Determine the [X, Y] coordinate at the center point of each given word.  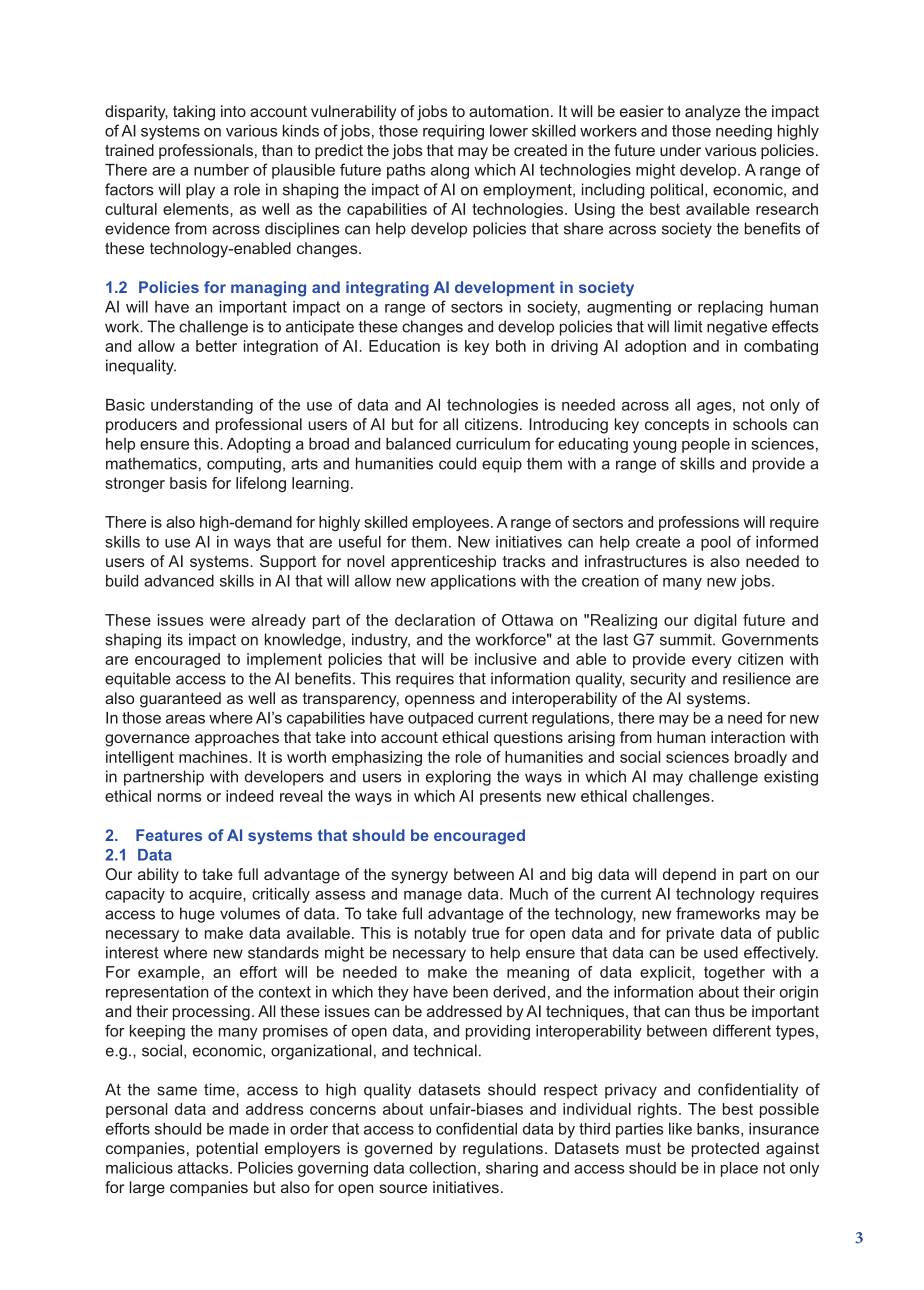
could [457, 463]
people [706, 445]
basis [188, 483]
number [221, 170]
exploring [458, 778]
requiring [453, 132]
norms [180, 797]
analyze [712, 113]
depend [689, 876]
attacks [204, 1168]
